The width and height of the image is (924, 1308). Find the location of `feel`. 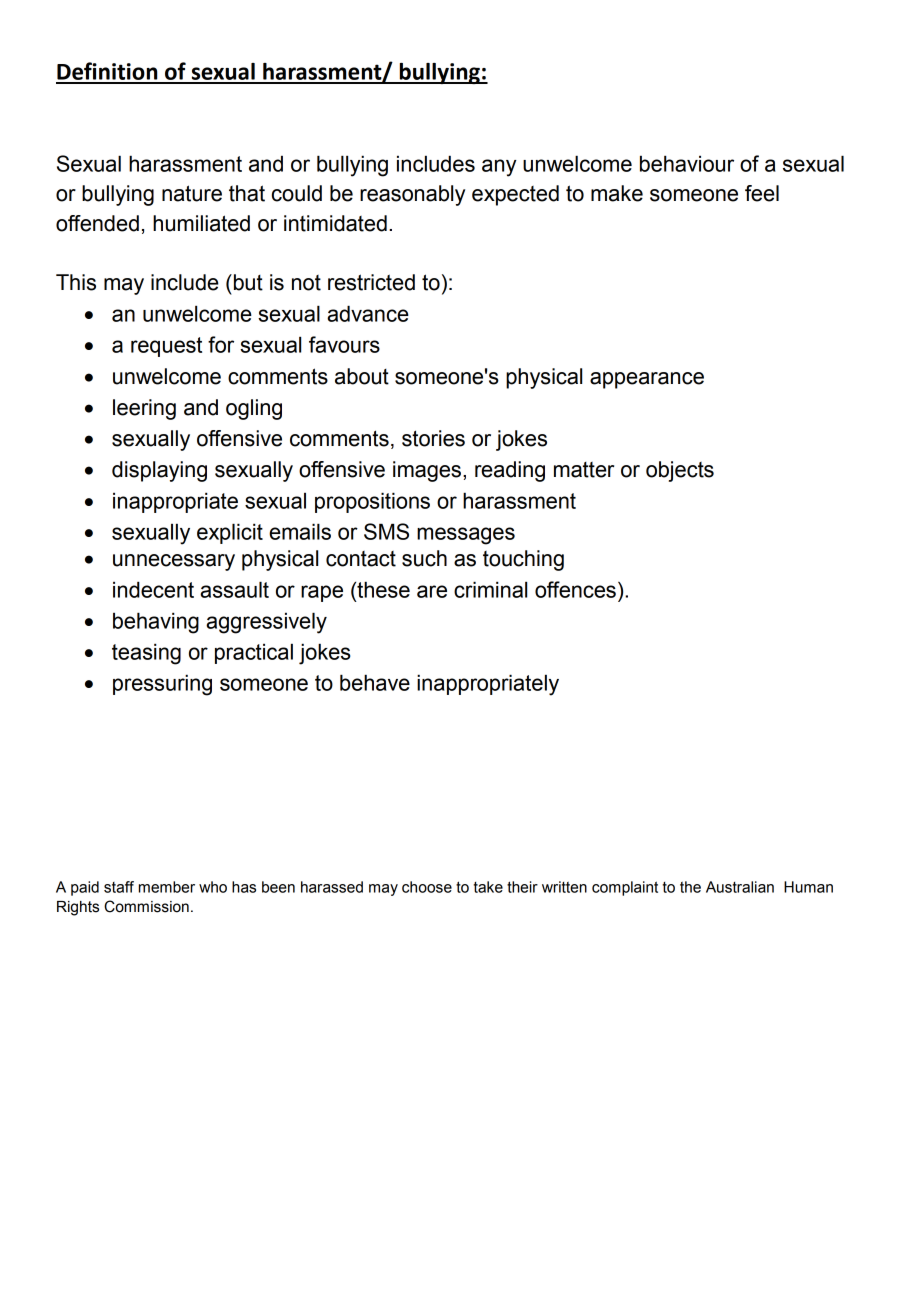

feel is located at coordinates (762, 193).
